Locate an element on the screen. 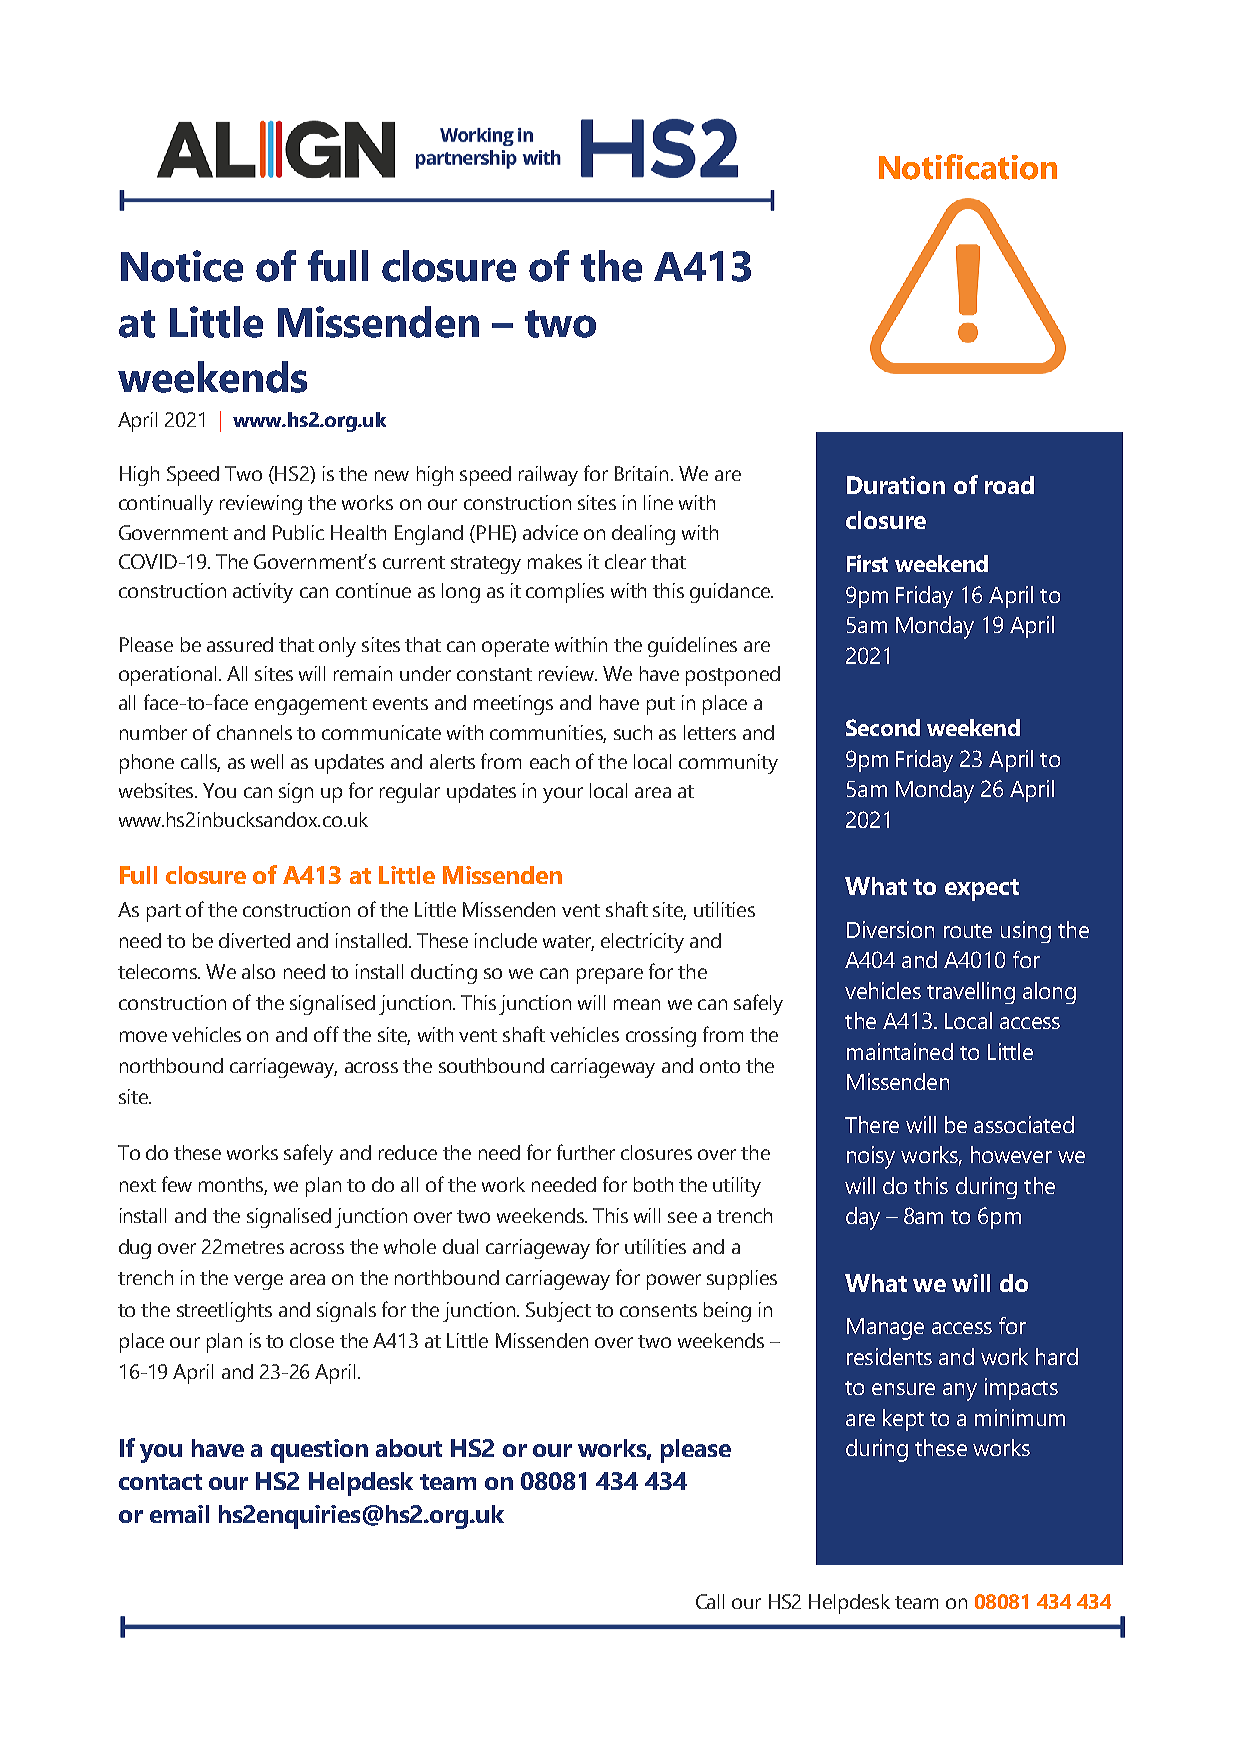 The image size is (1240, 1754). expect is located at coordinates (982, 890).
